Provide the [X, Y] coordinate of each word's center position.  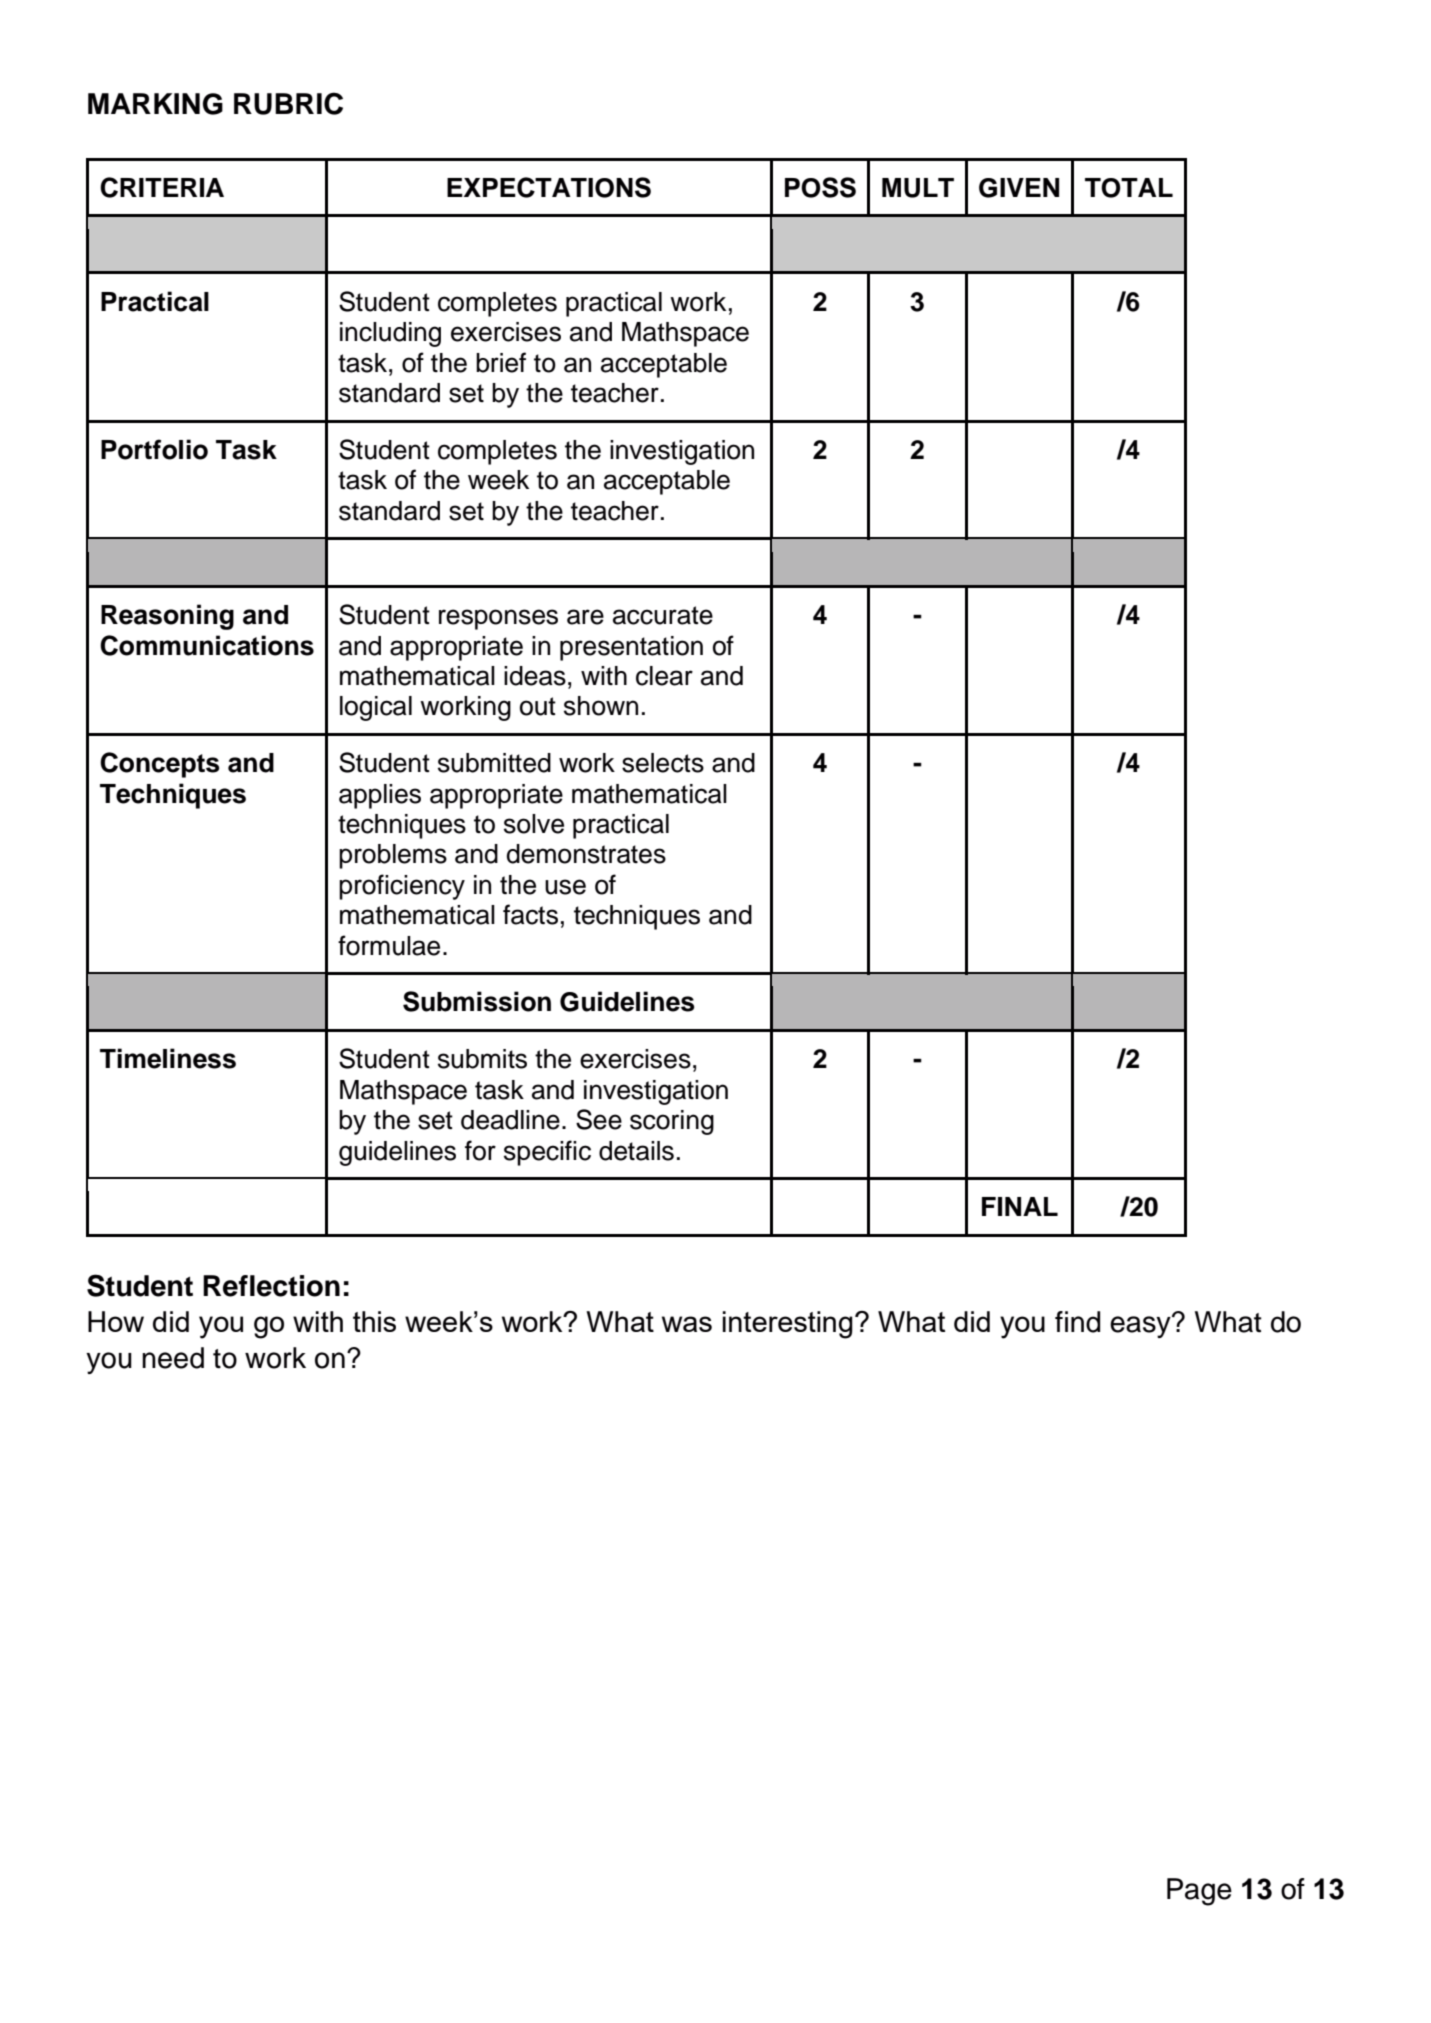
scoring [672, 1122]
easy [1141, 1326]
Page [1199, 1892]
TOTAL [1129, 188]
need [173, 1358]
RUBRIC [288, 103]
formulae [389, 945]
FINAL [1020, 1206]
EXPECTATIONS [549, 187]
